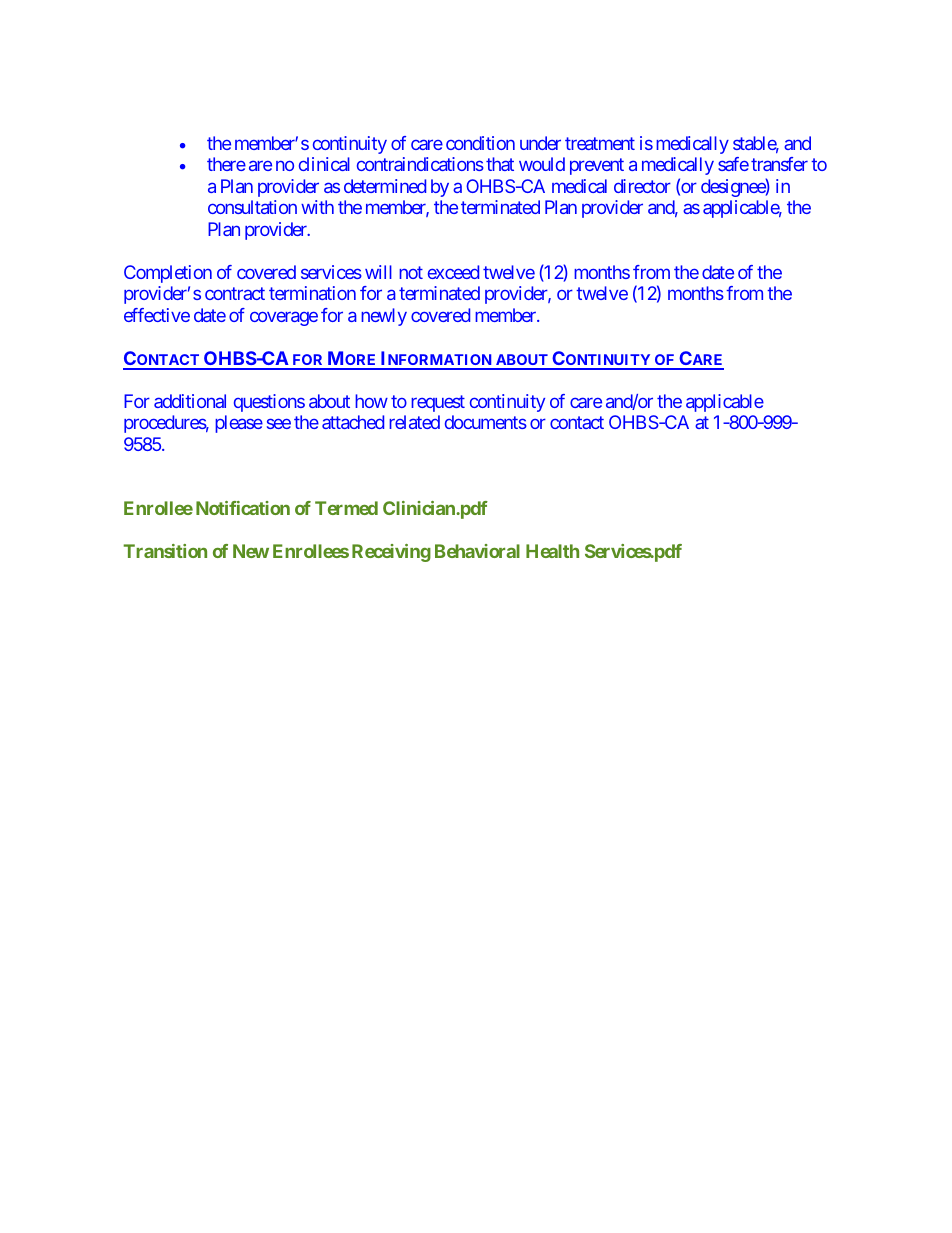 The image size is (952, 1233). I want to click on Transition, so click(165, 551).
